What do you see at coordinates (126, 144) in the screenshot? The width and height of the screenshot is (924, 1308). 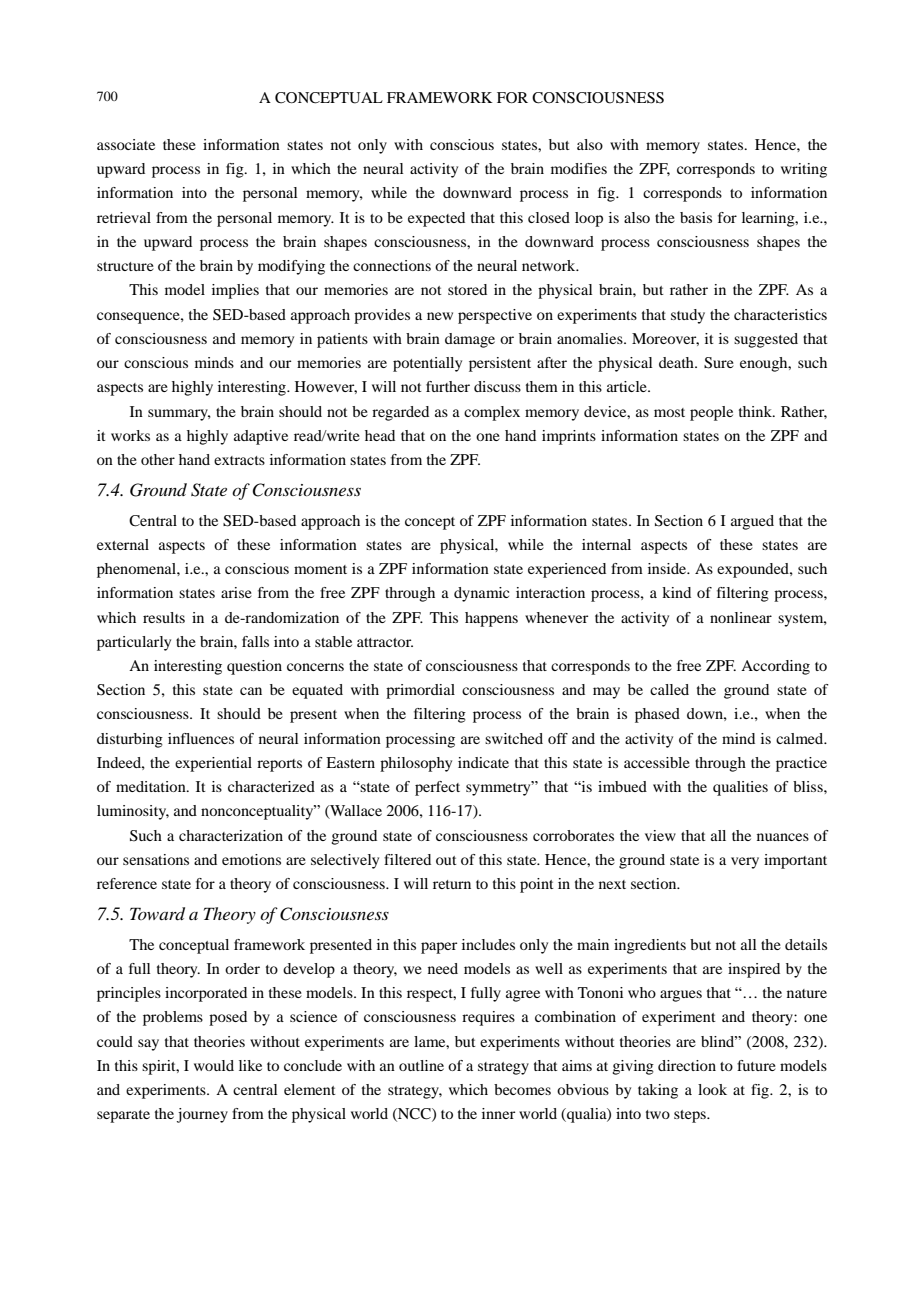 I see `associate` at bounding box center [126, 144].
